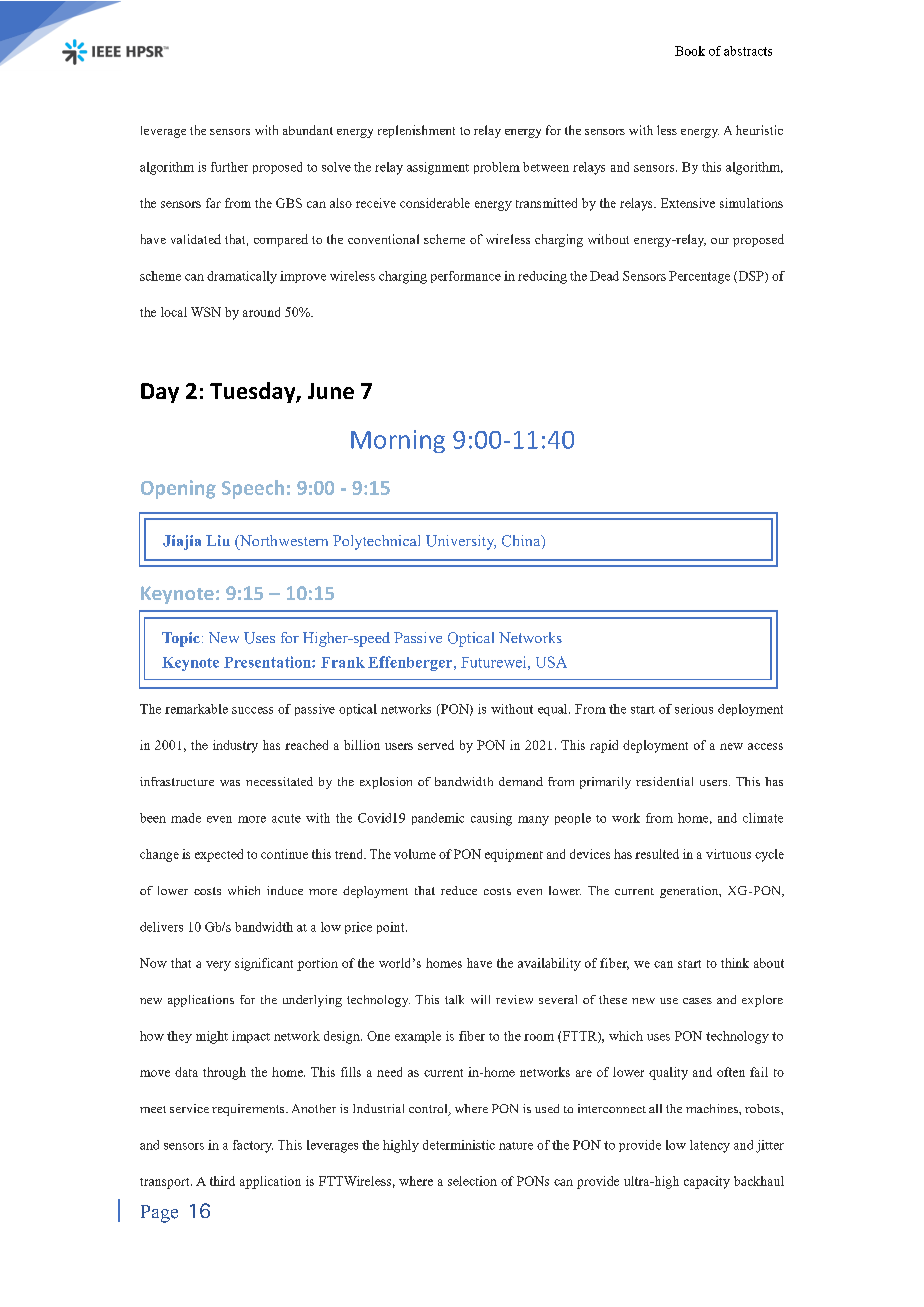 The width and height of the screenshot is (924, 1307). I want to click on replenishment, so click(416, 131).
